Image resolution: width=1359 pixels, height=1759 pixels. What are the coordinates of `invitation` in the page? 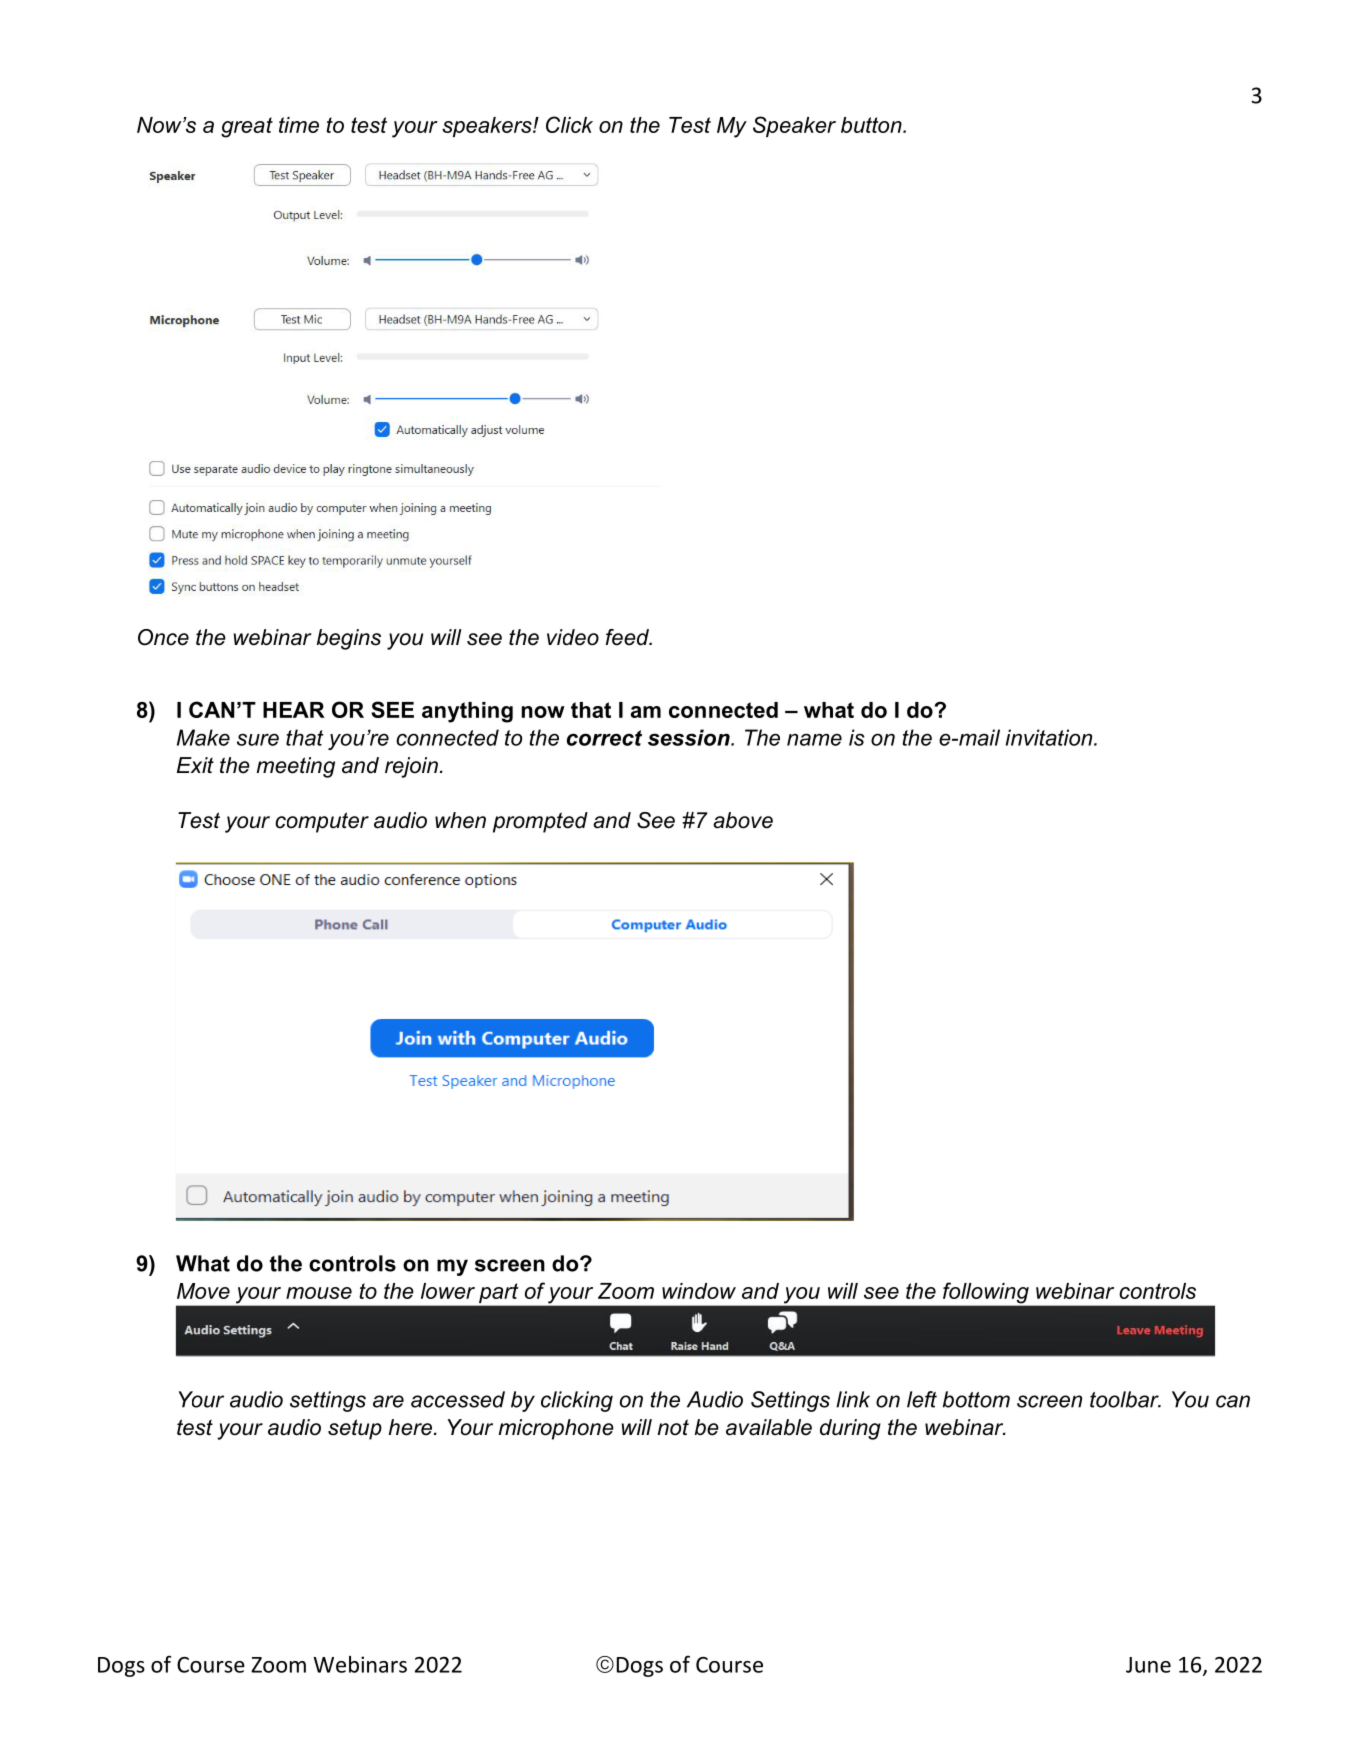 It's located at (1050, 737).
